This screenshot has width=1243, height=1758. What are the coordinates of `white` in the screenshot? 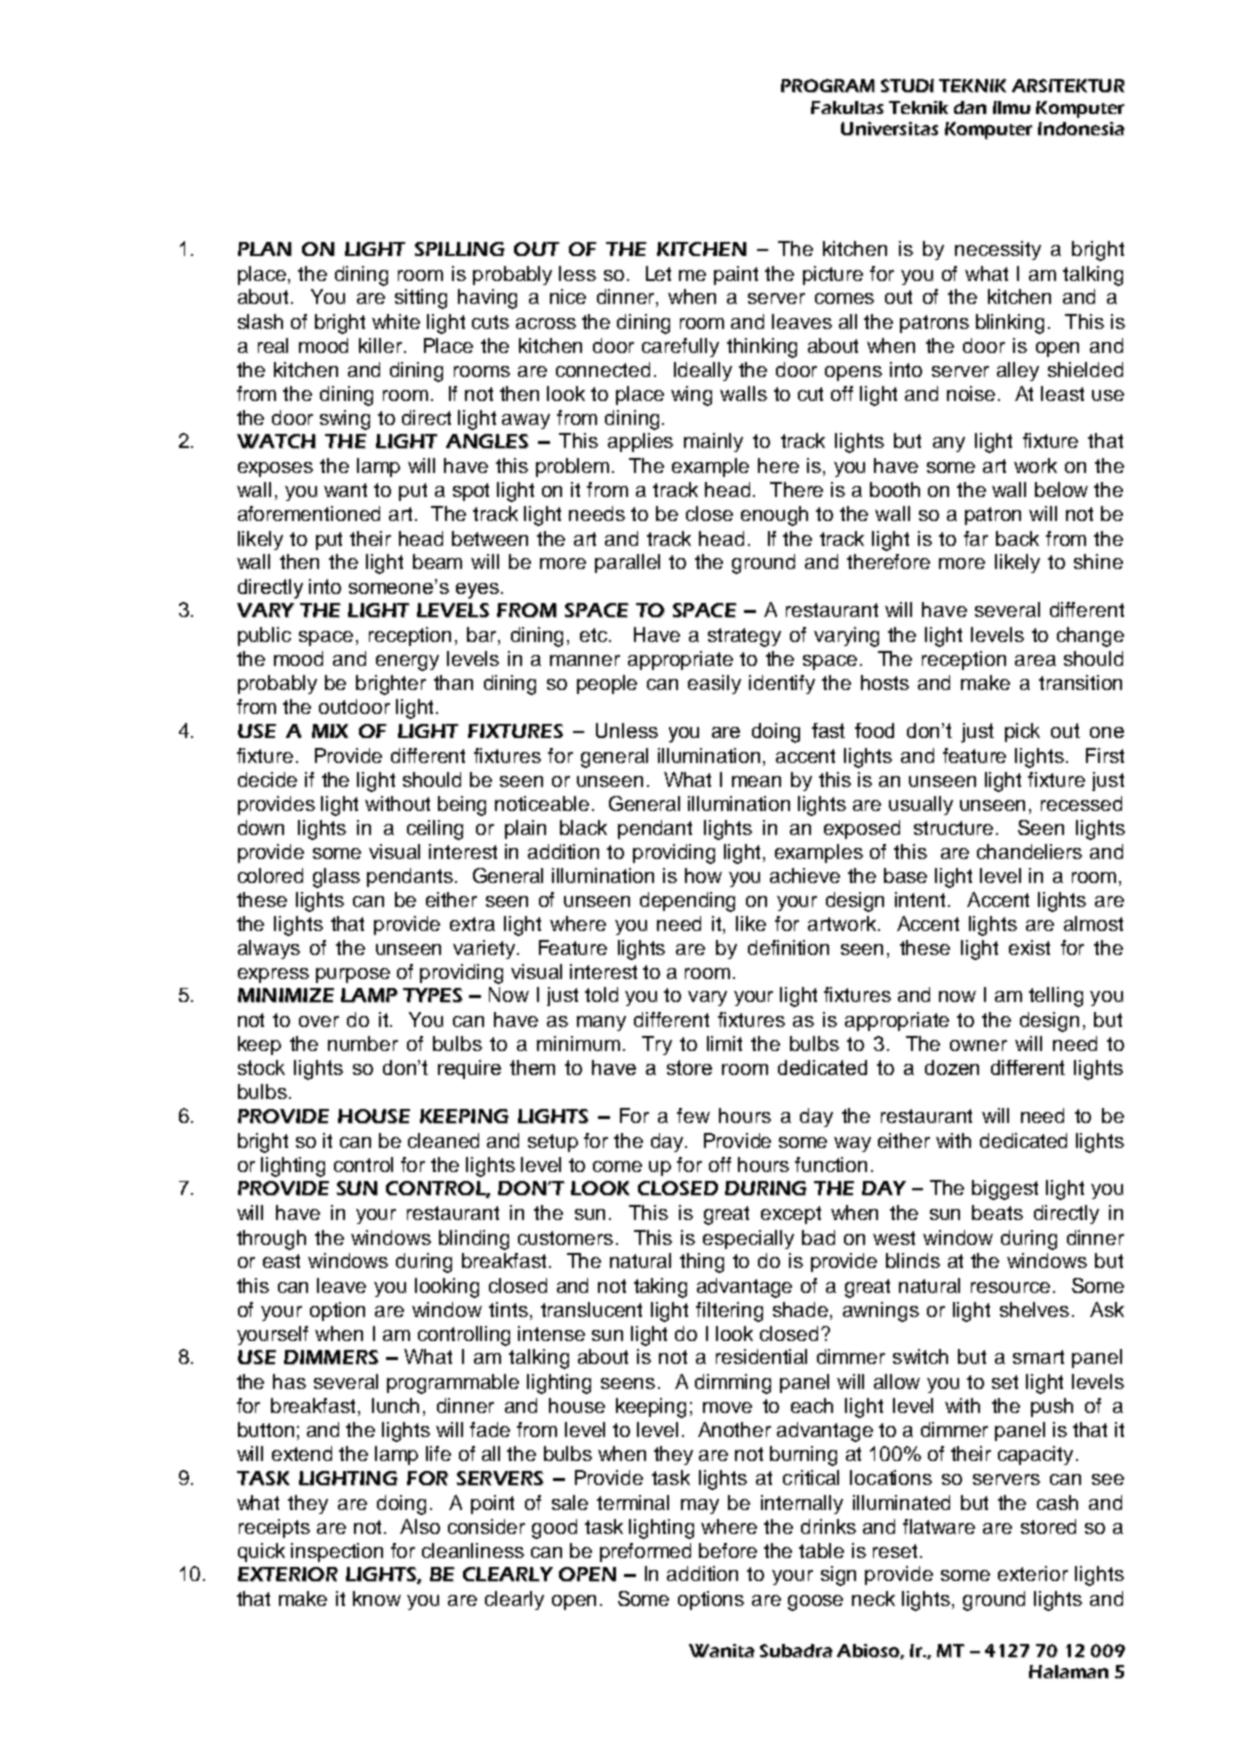 It's located at (396, 321).
